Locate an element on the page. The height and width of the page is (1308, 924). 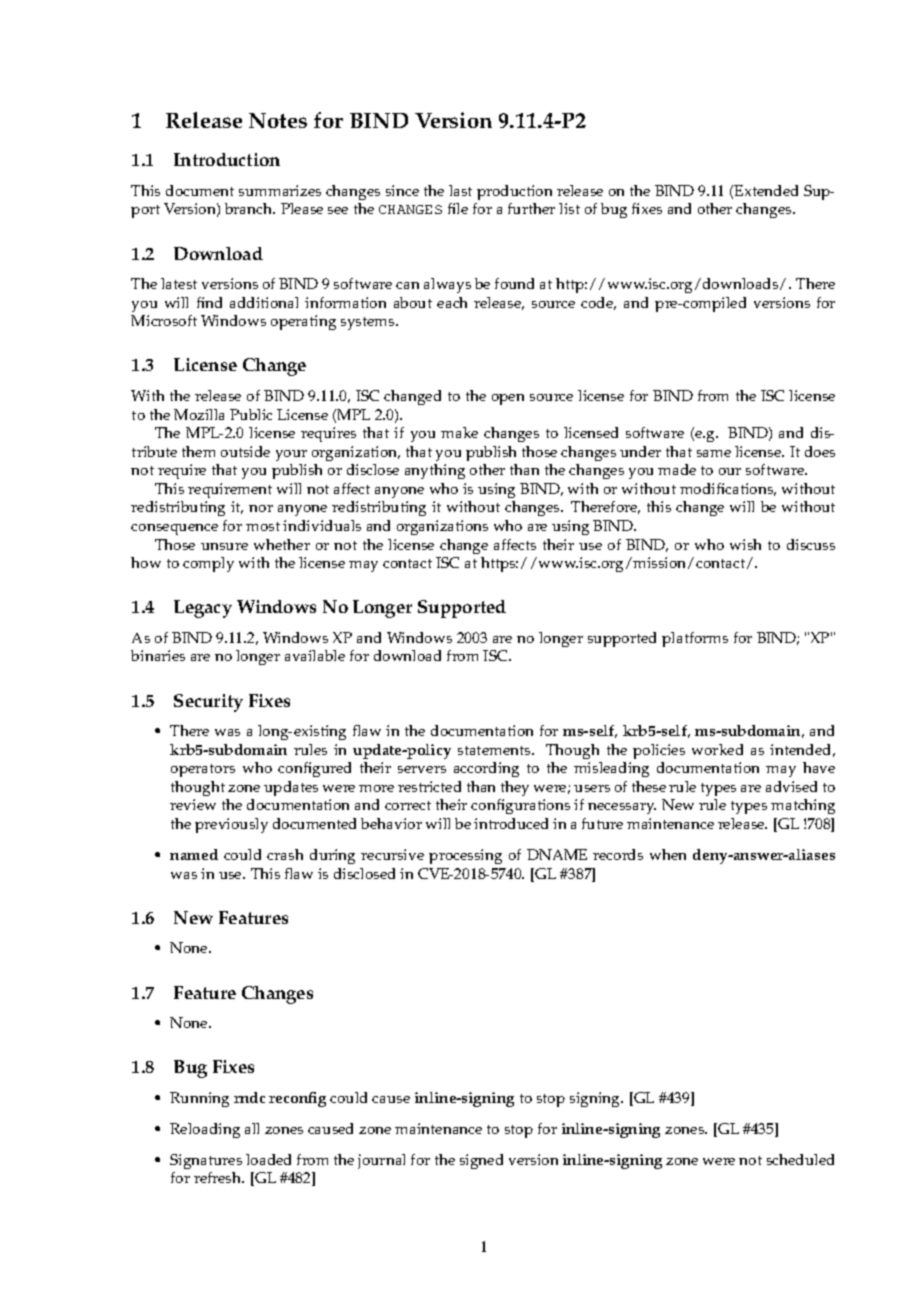
Signatures is located at coordinates (206, 1161).
